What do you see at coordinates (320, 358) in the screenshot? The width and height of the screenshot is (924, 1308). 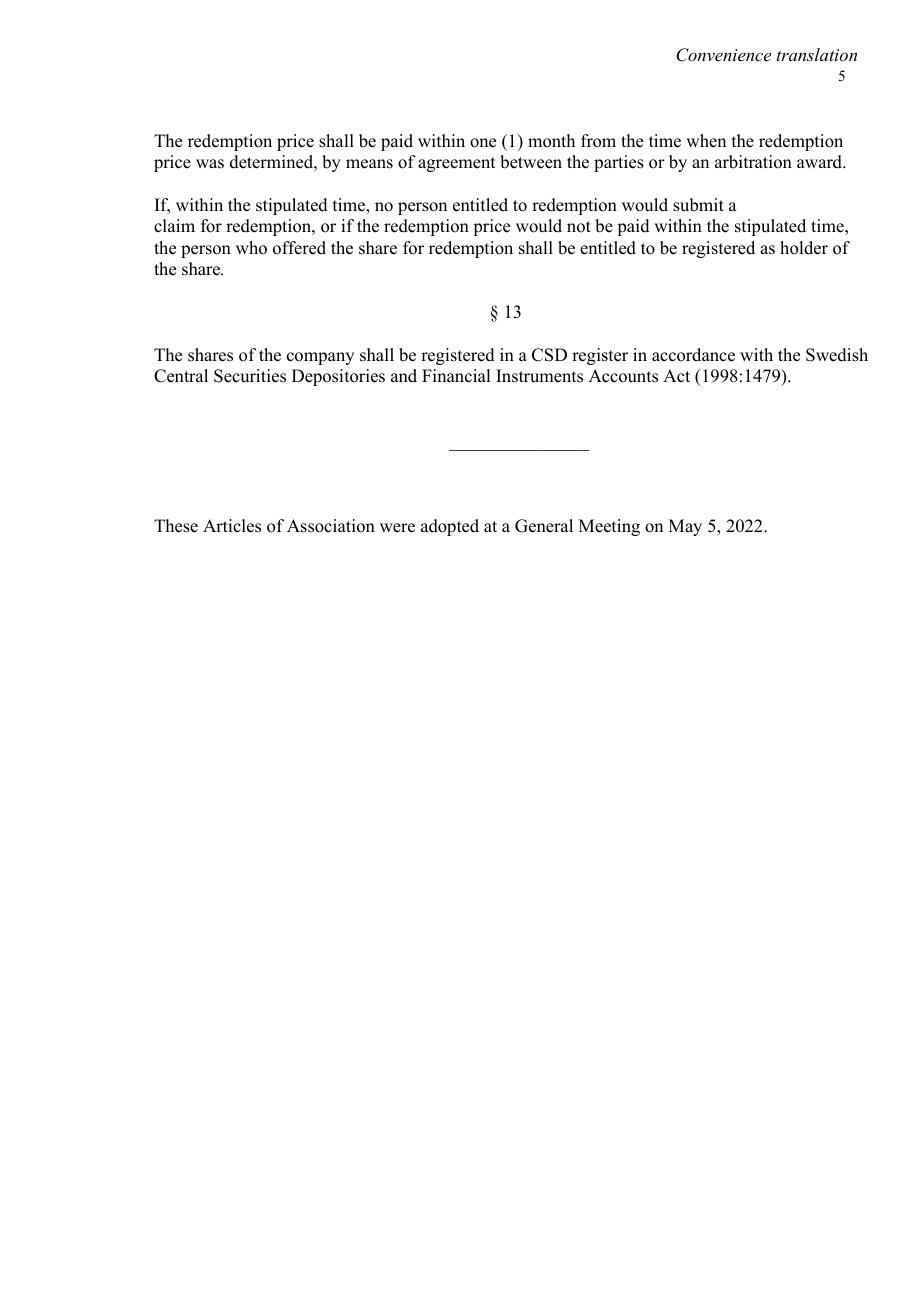 I see `company` at bounding box center [320, 358].
